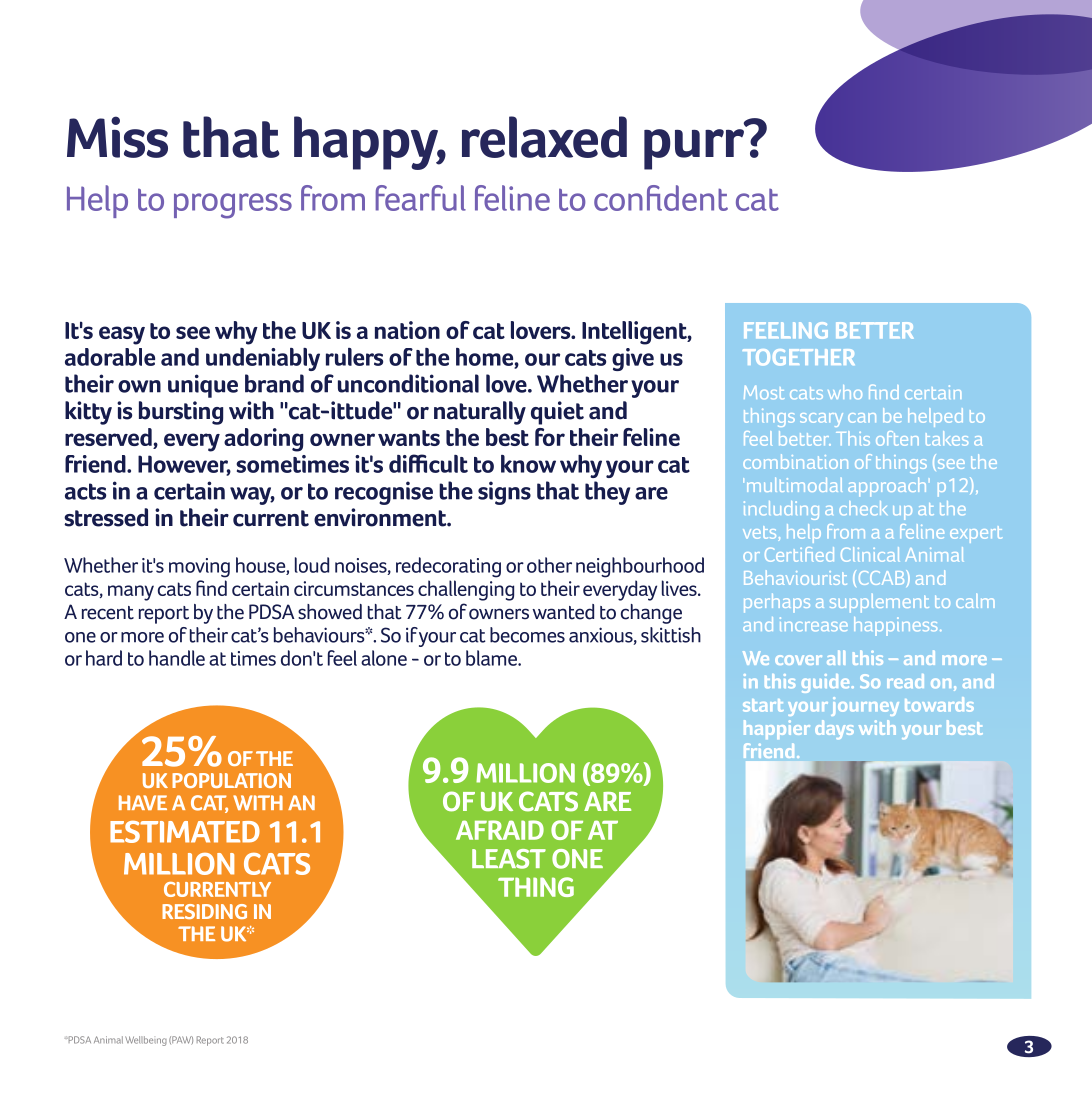 Image resolution: width=1092 pixels, height=1093 pixels. What do you see at coordinates (863, 508) in the screenshot?
I see `check` at bounding box center [863, 508].
